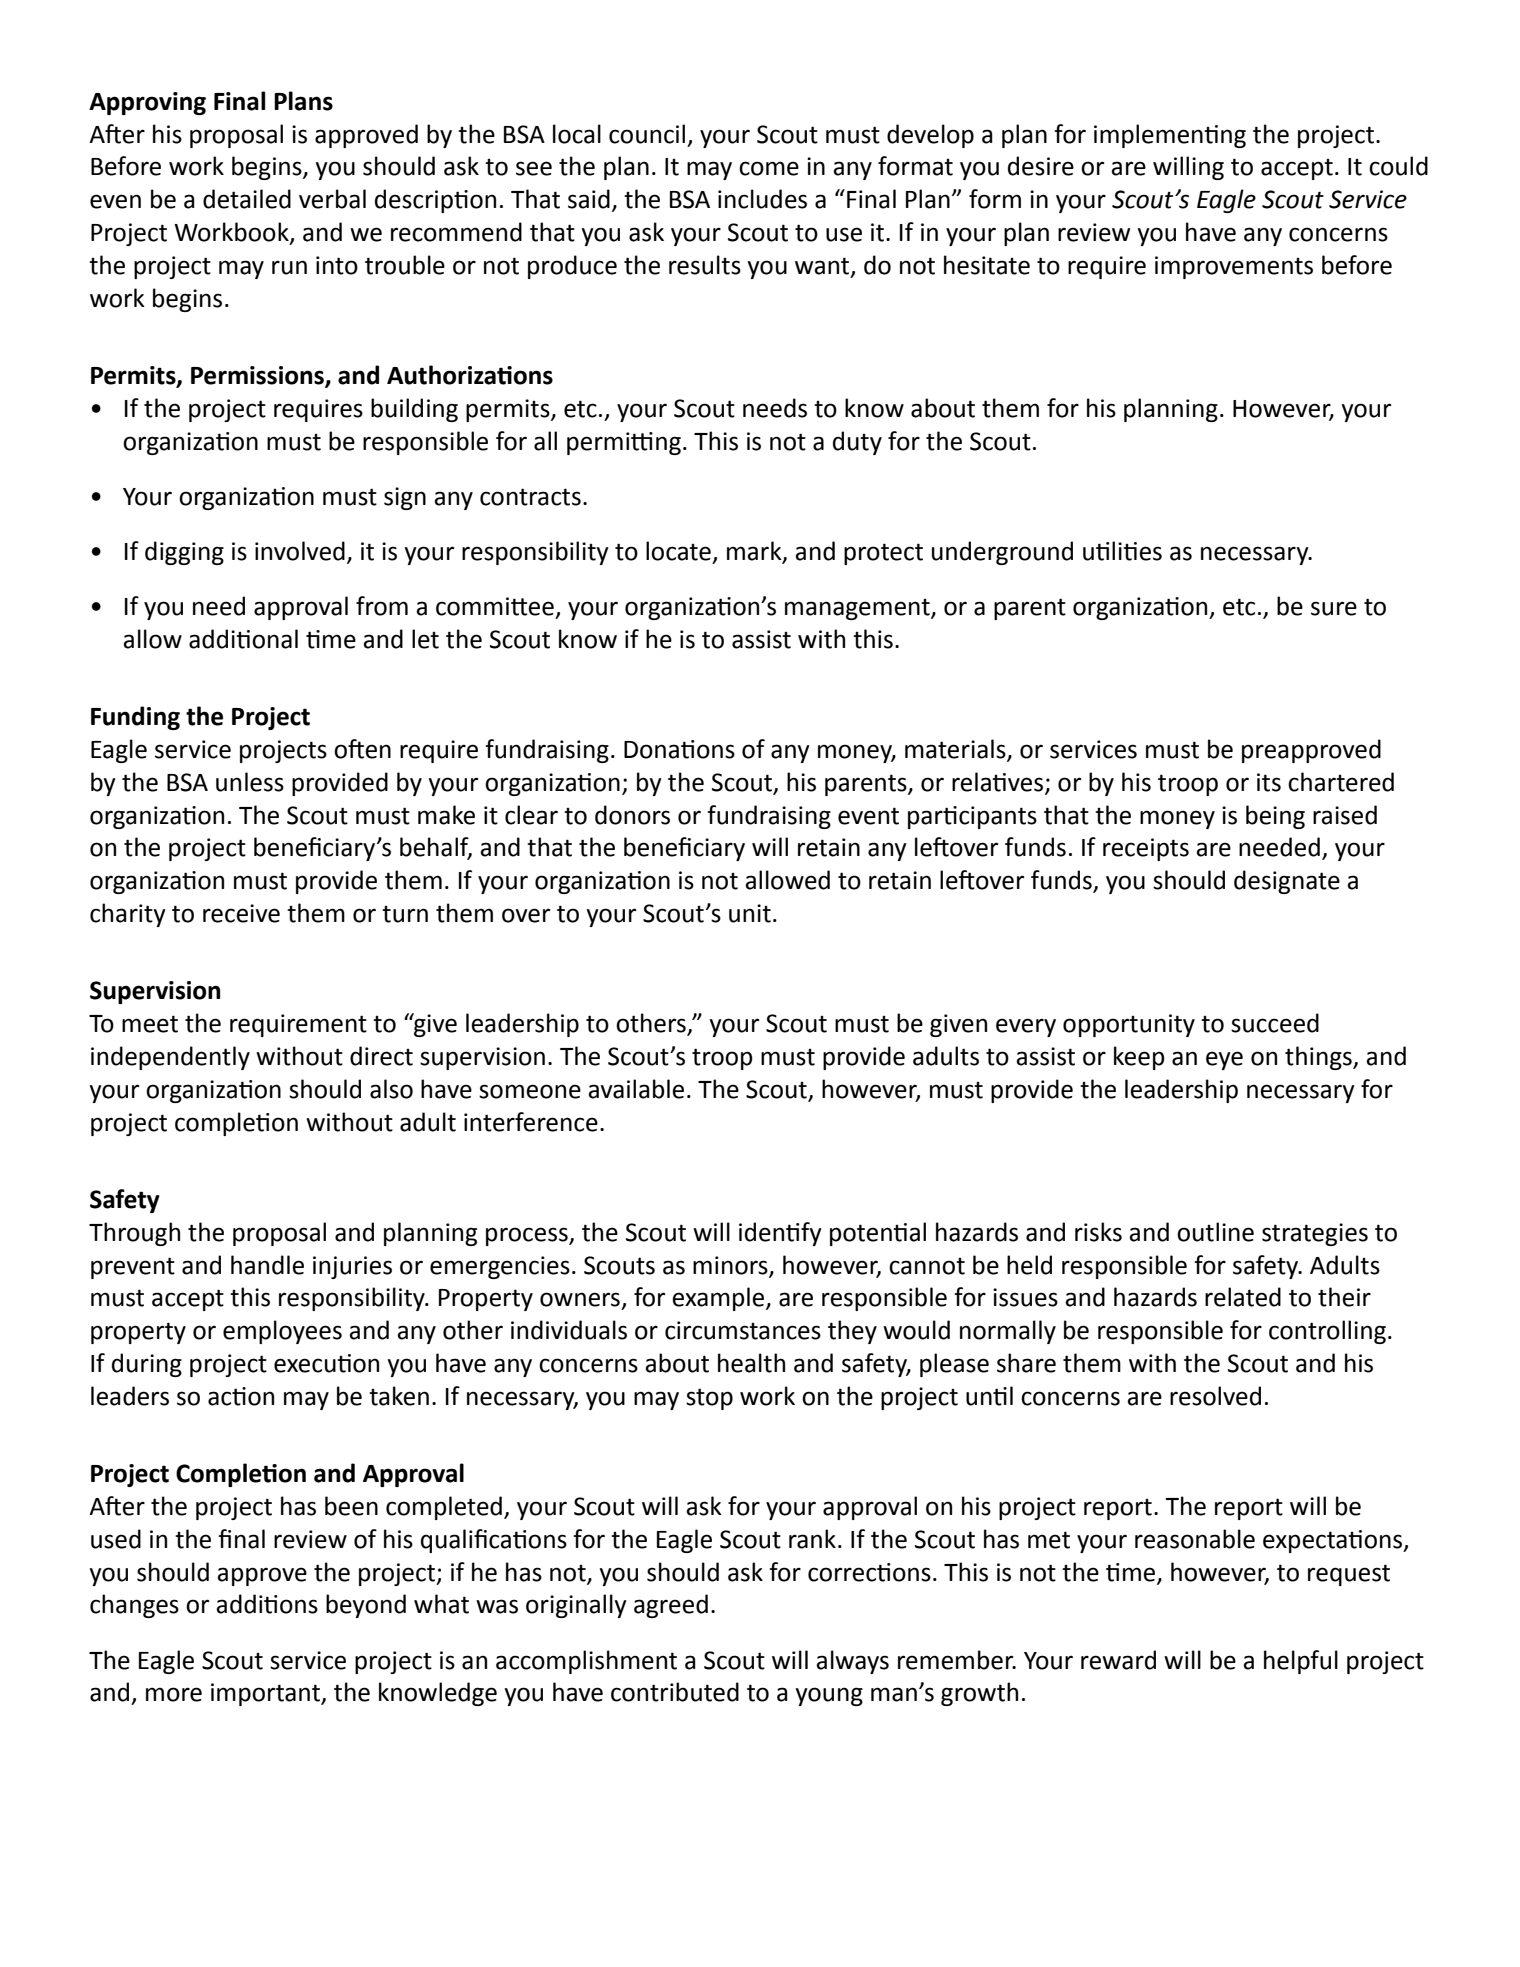 Image resolution: width=1520 pixels, height=1967 pixels. I want to click on detailed, so click(247, 199).
